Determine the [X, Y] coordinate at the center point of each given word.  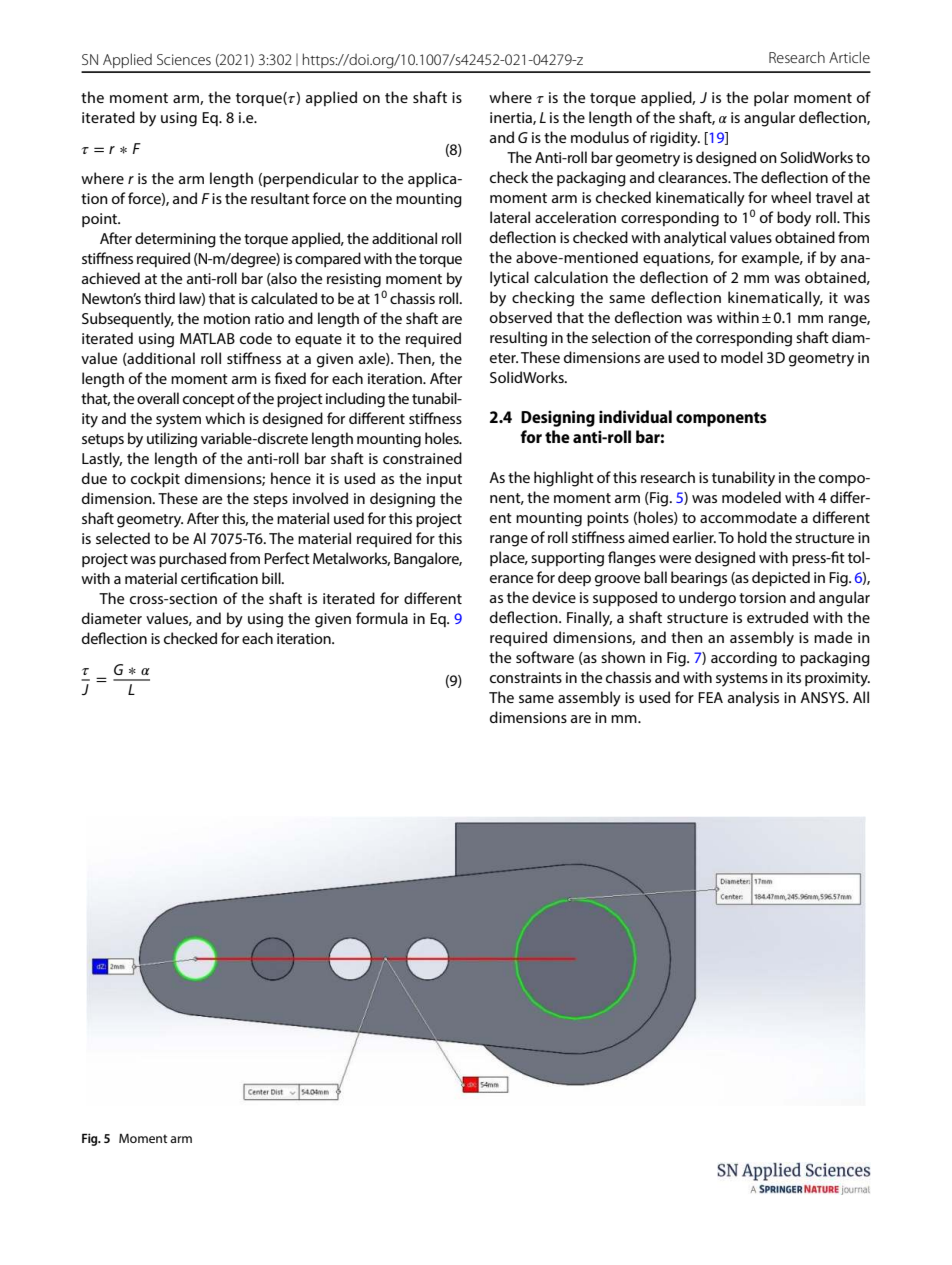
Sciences [184, 59]
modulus [600, 137]
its [794, 677]
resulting [518, 339]
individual [635, 416]
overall [158, 398]
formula [382, 618]
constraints [526, 677]
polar [771, 98]
